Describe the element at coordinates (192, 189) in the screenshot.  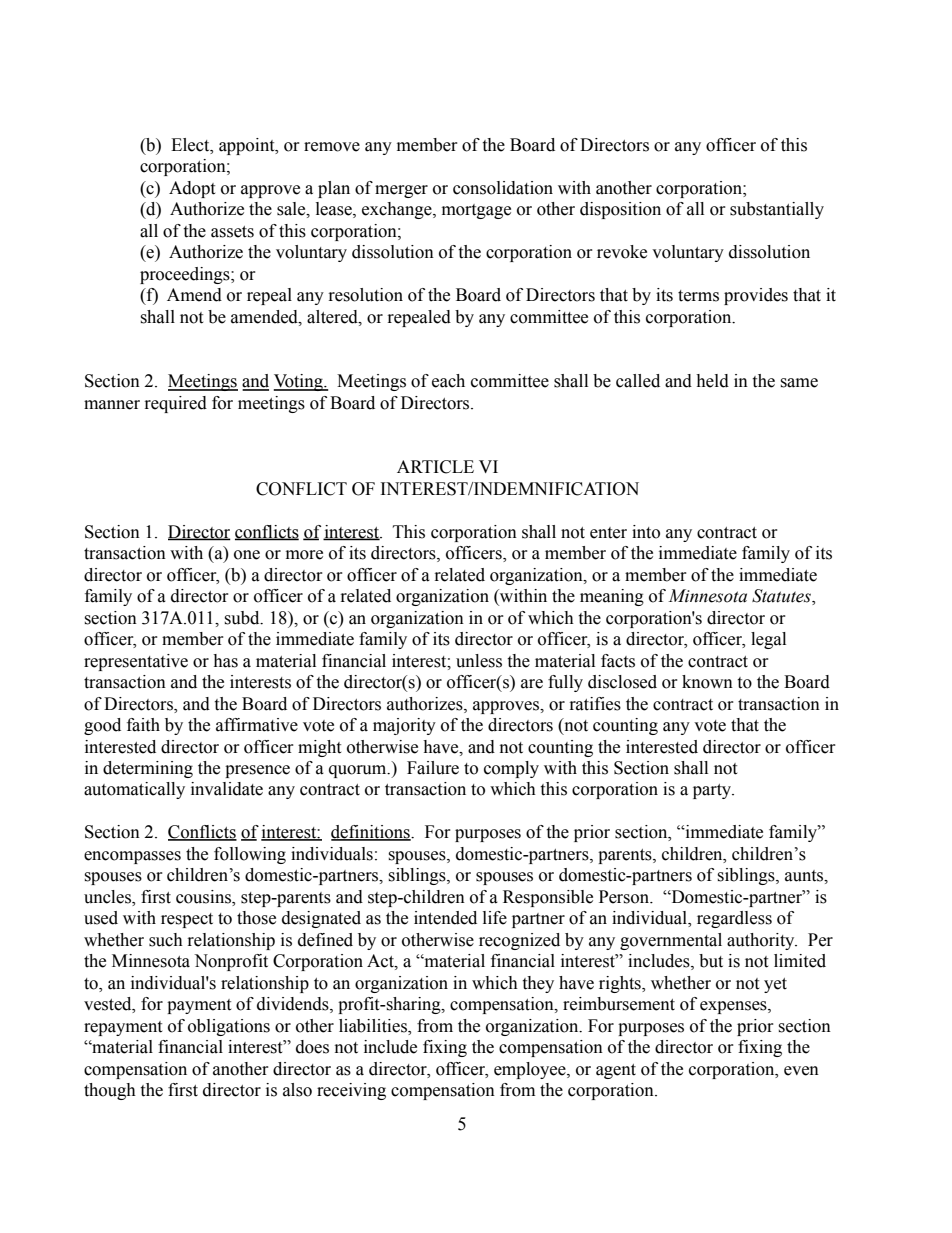
I see `Adopt` at that location.
